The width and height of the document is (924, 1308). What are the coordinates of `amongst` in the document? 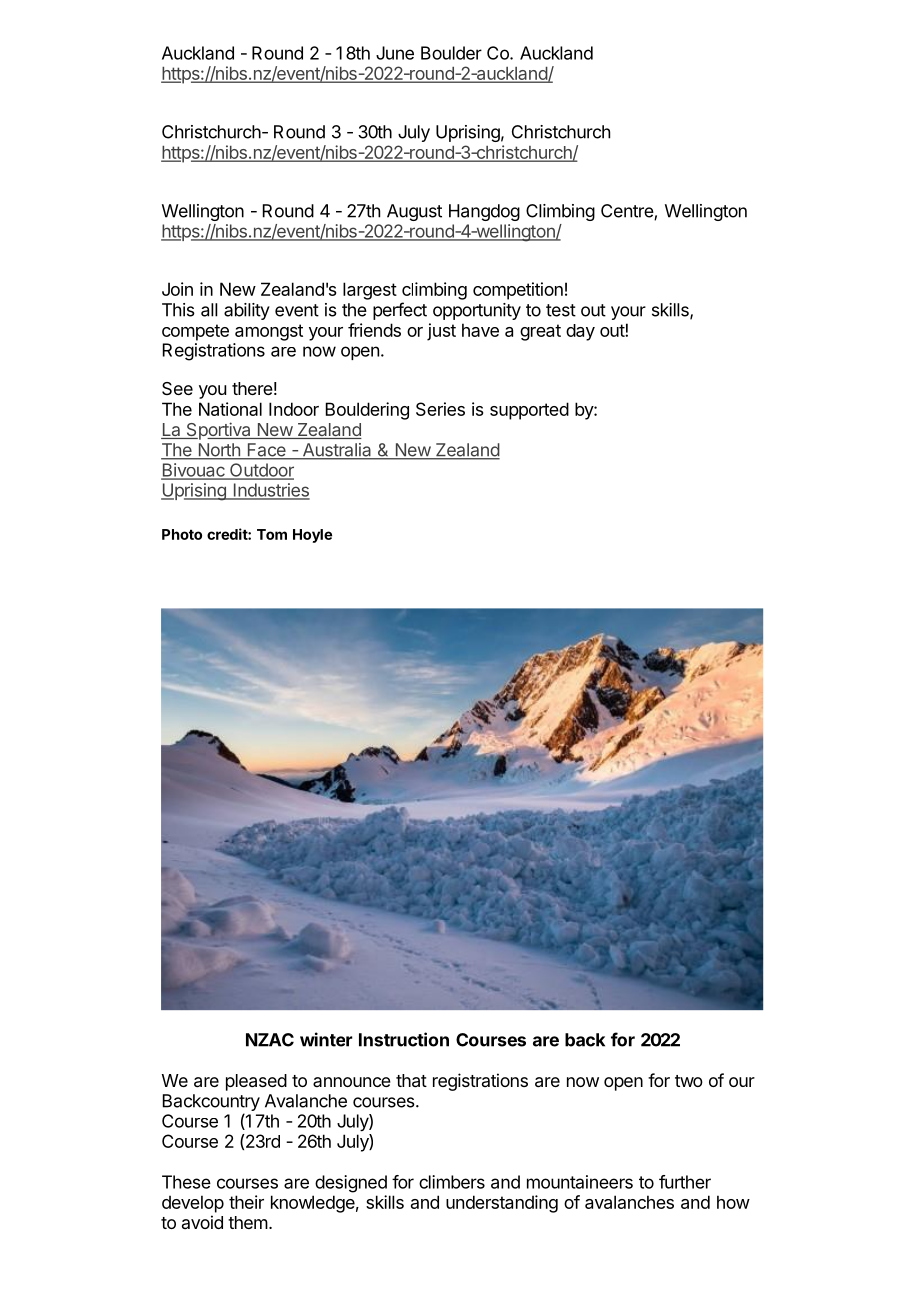 It's located at (269, 332).
